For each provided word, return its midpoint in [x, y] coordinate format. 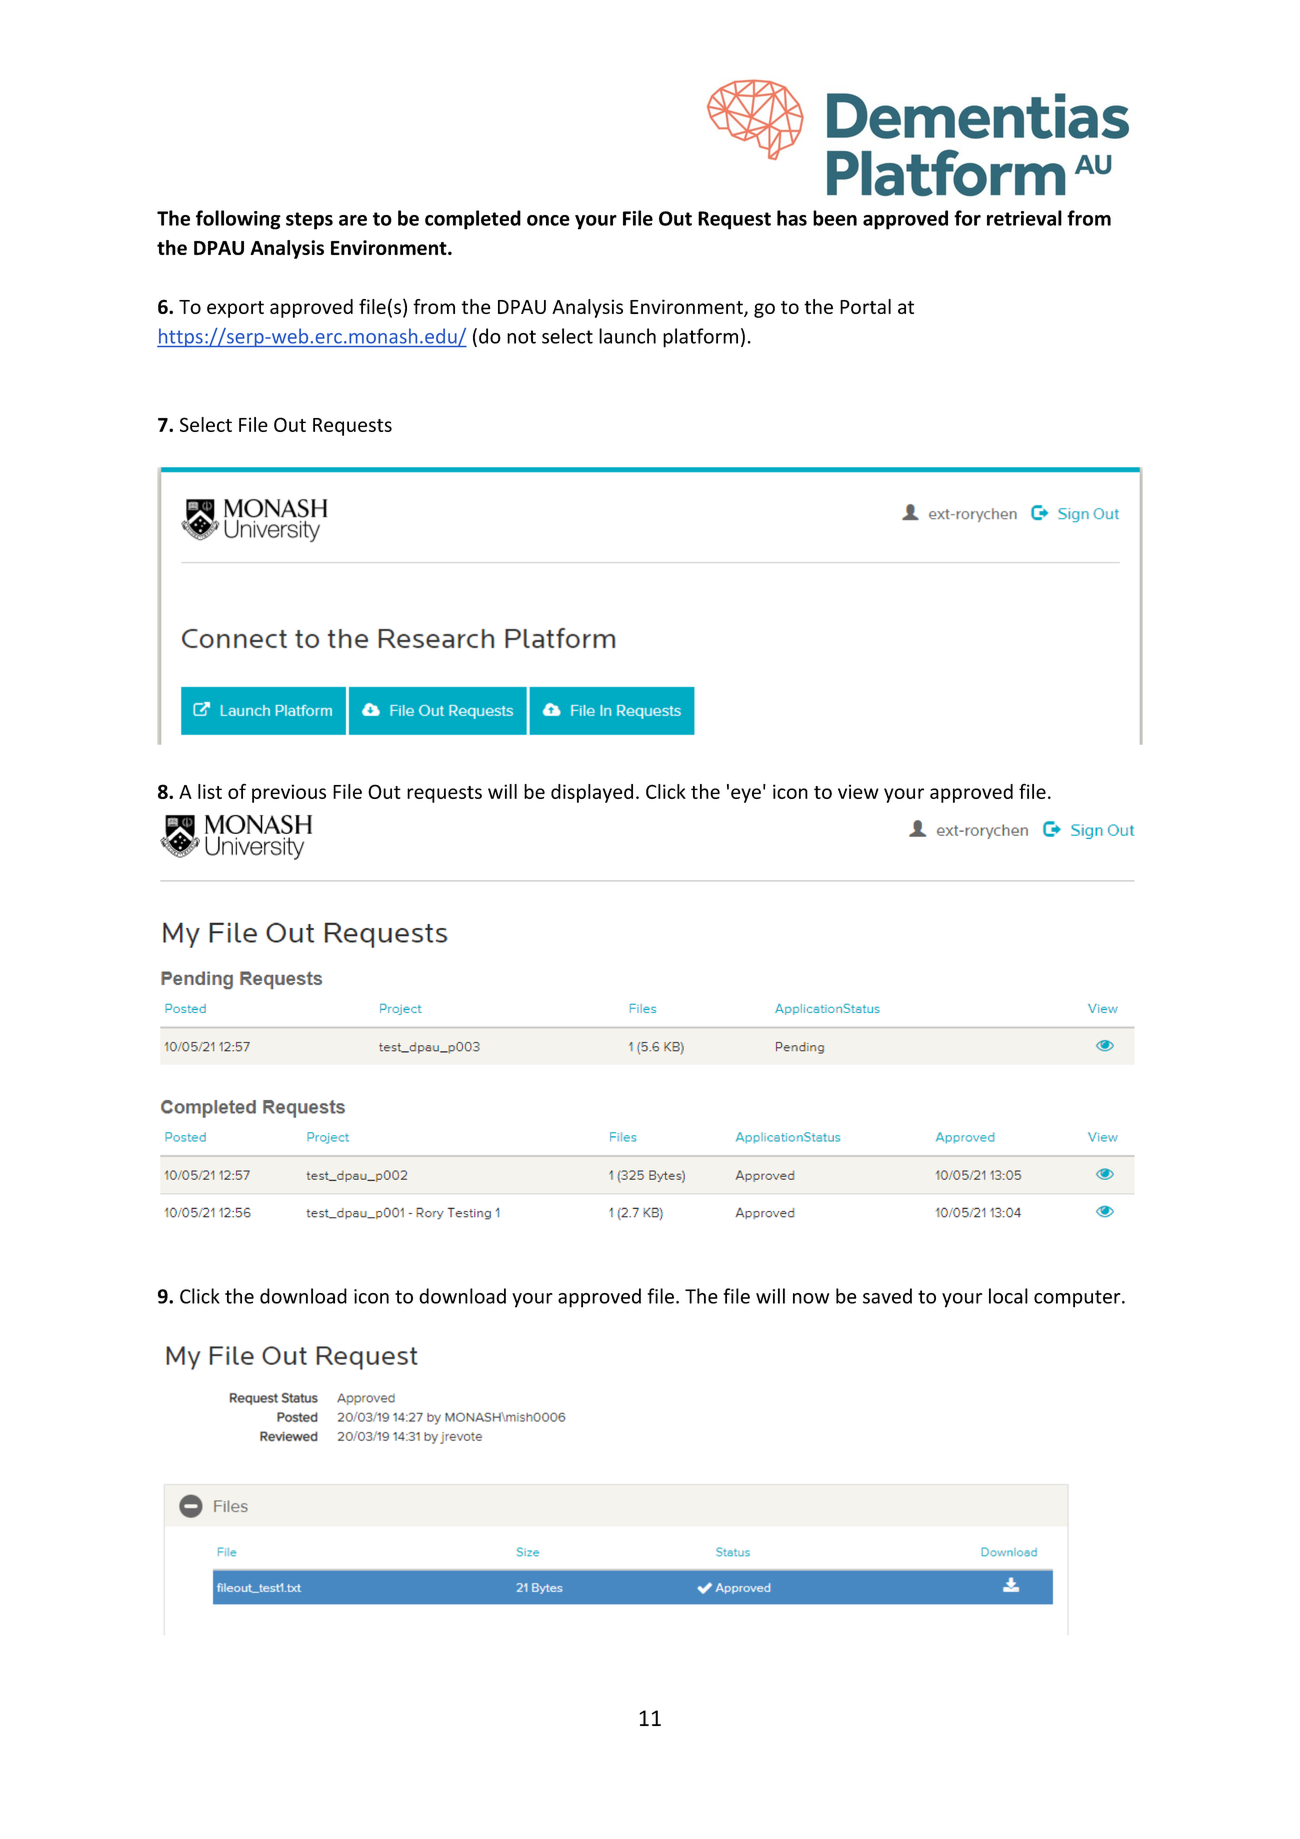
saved [887, 1296]
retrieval [1024, 218]
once [548, 220]
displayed [592, 793]
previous [289, 793]
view [858, 791]
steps [309, 221]
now [811, 1298]
